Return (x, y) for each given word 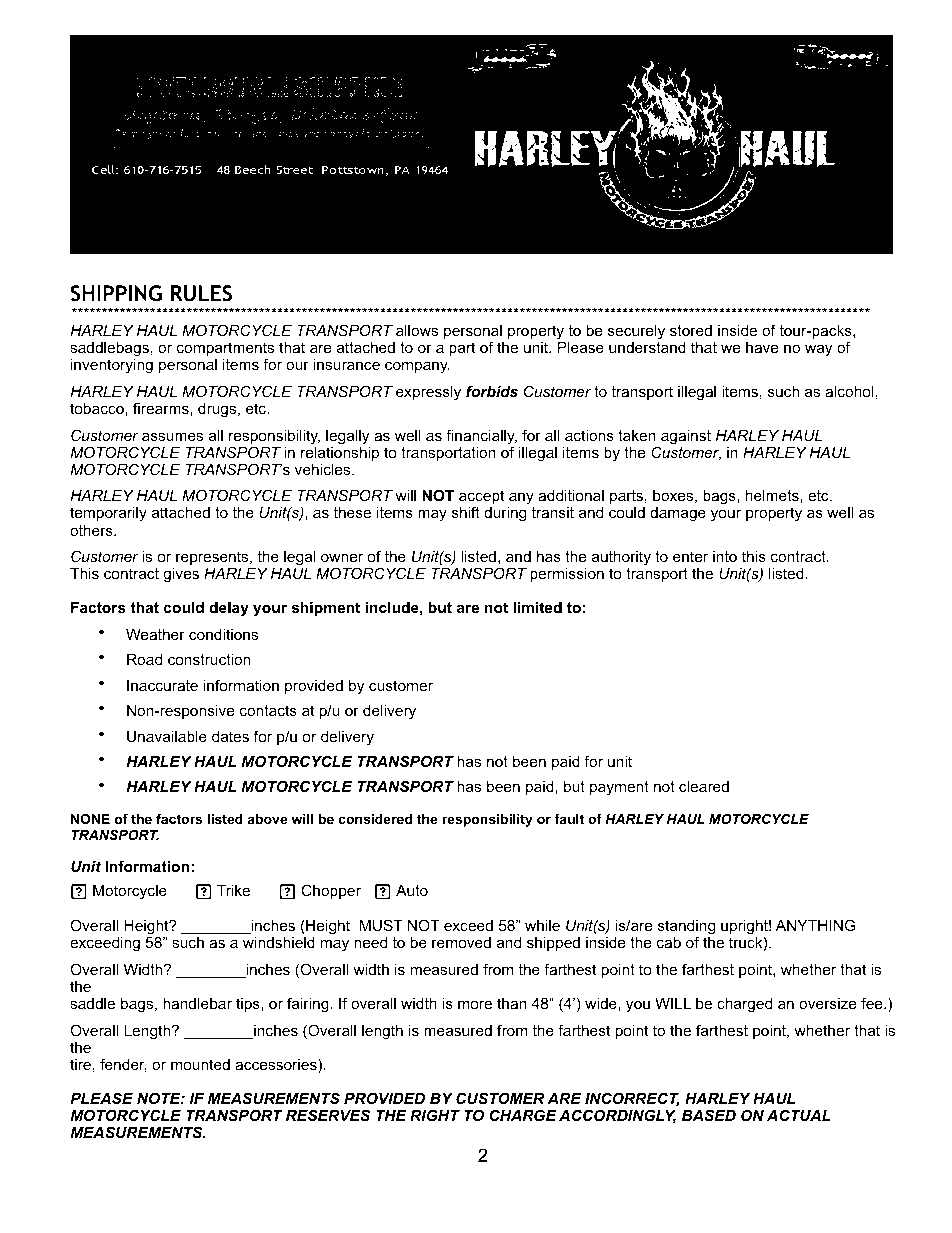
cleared (704, 786)
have (762, 347)
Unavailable (167, 736)
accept (481, 498)
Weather (155, 634)
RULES (201, 293)
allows (417, 330)
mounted (200, 1064)
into (725, 556)
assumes (172, 436)
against (686, 437)
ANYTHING (815, 925)
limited (537, 607)
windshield (279, 942)
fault (569, 819)
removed (461, 942)
